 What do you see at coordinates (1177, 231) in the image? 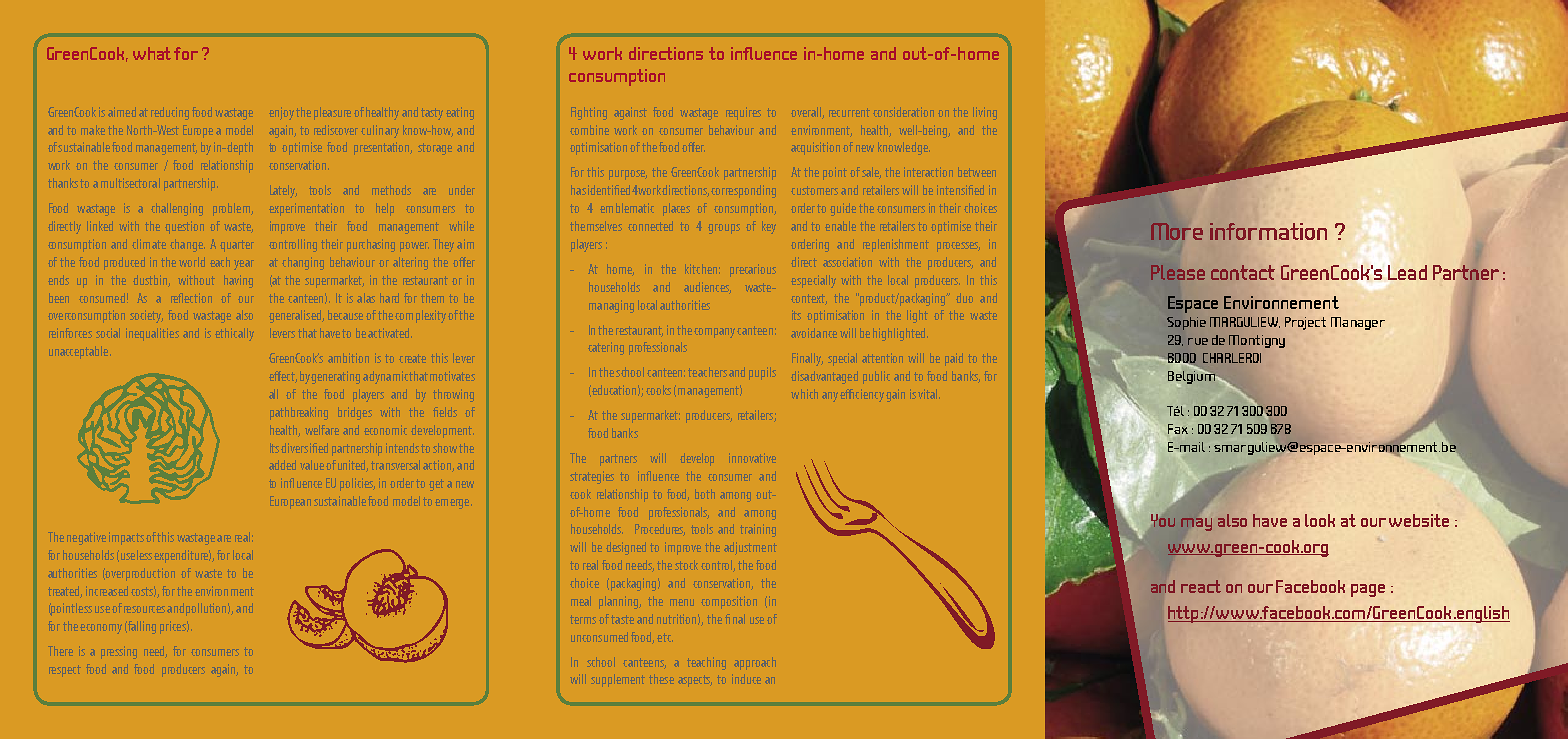
I see `More` at bounding box center [1177, 231].
